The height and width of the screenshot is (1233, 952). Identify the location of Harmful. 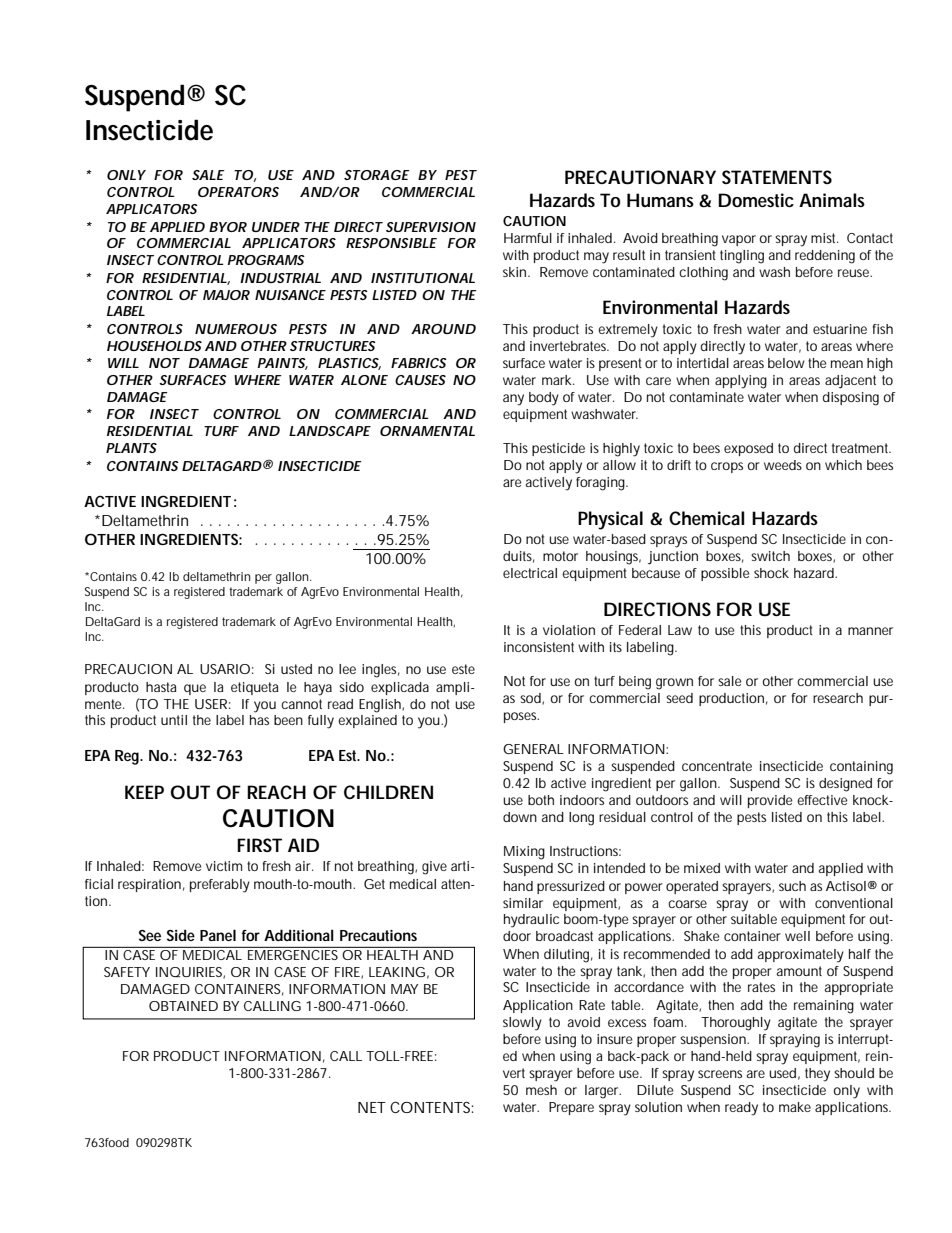
(528, 238).
